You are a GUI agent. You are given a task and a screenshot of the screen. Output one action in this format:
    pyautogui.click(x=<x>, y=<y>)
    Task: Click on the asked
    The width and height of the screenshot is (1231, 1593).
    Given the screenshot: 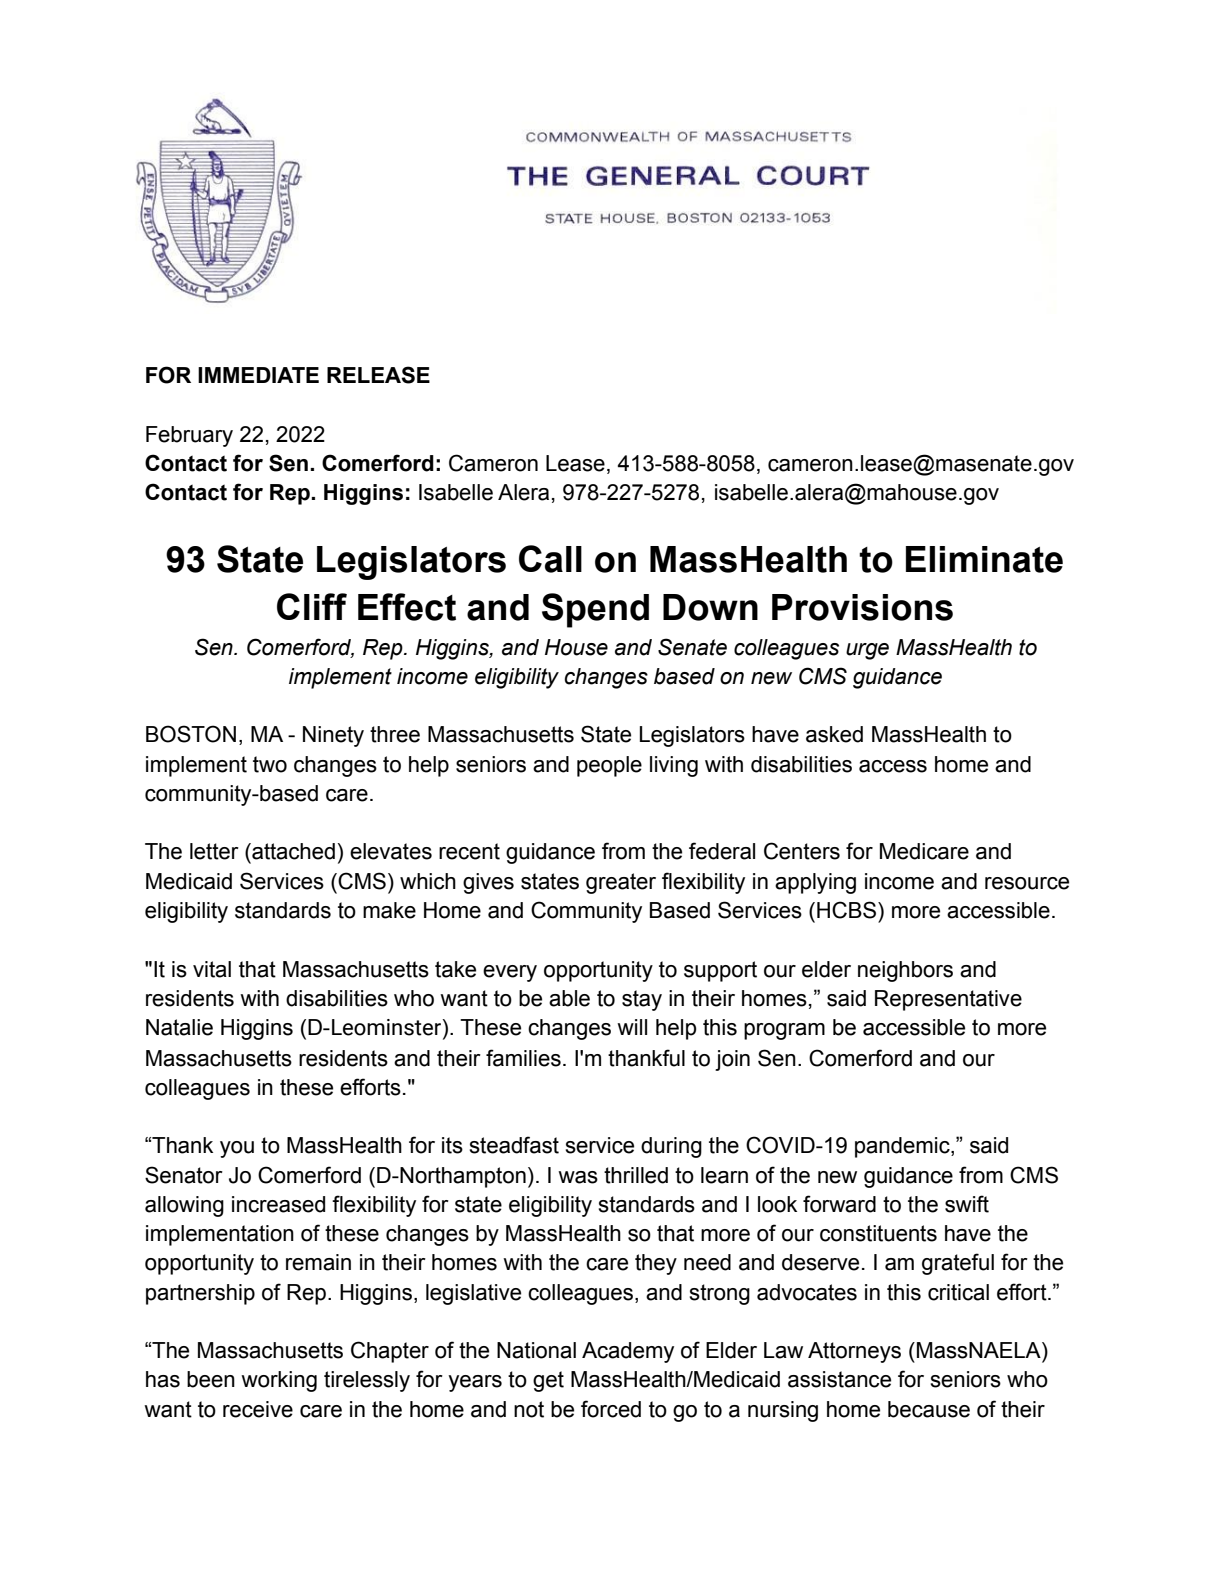 What is the action you would take?
    pyautogui.click(x=834, y=734)
